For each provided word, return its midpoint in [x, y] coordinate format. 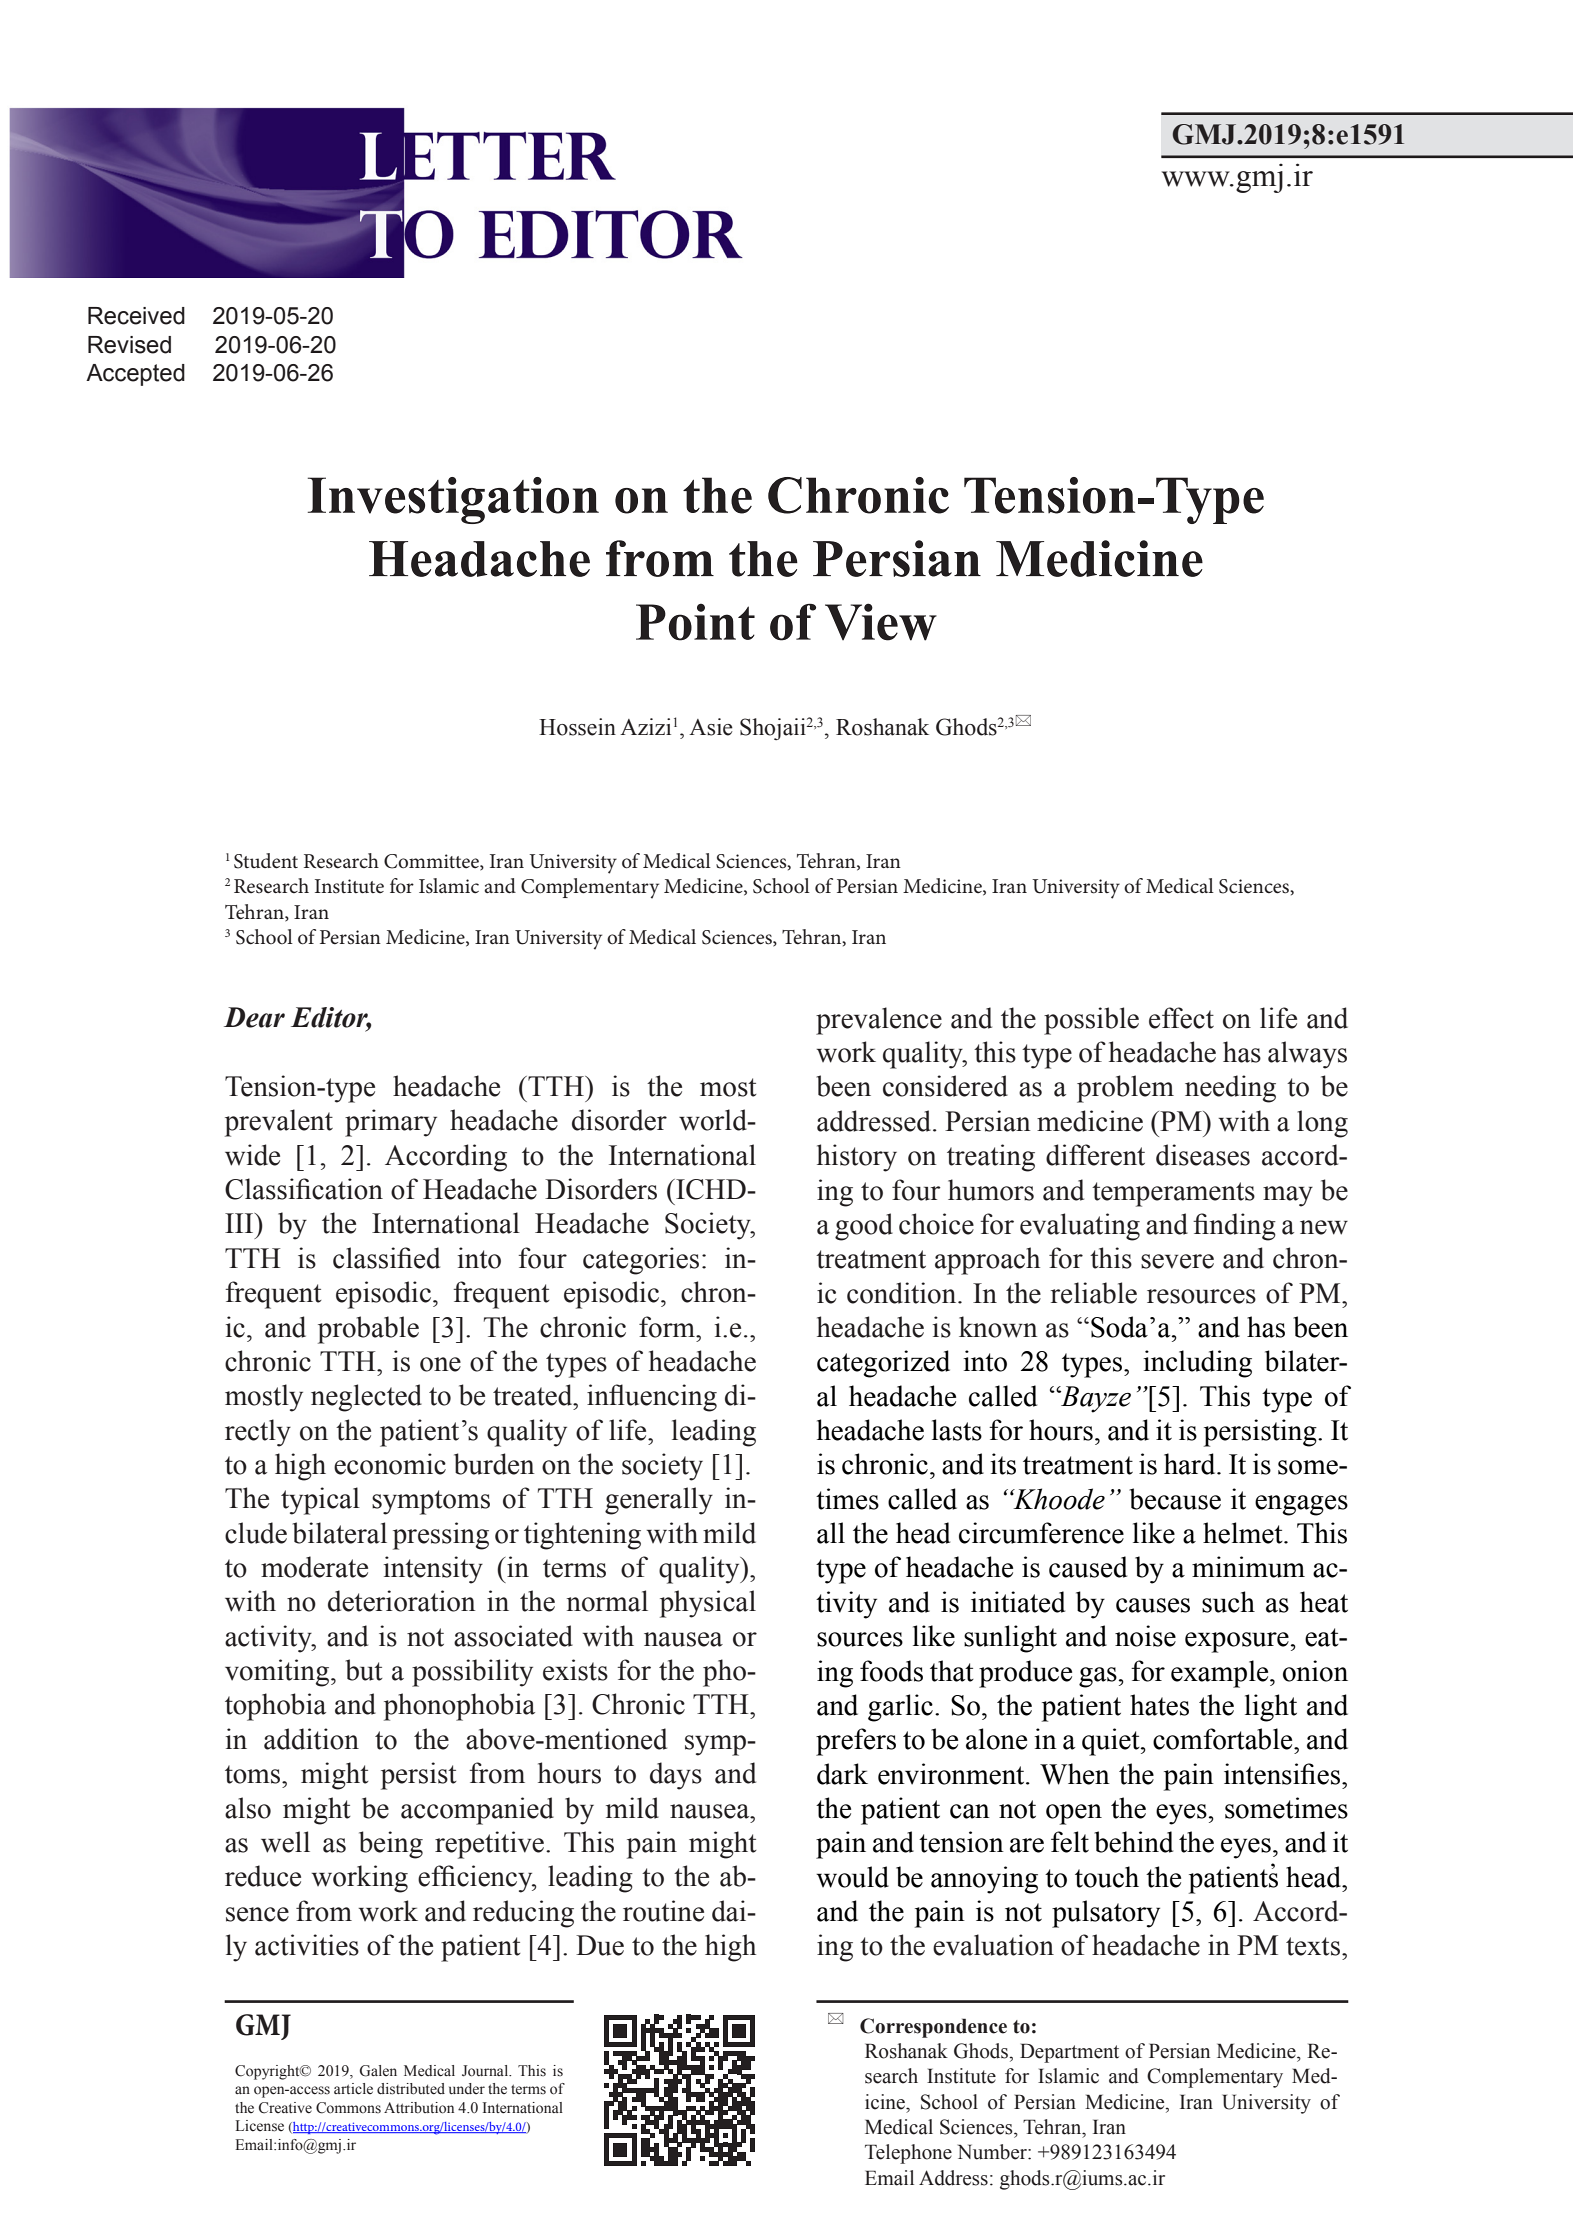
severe [1177, 1261]
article [353, 2089]
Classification [304, 1189]
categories [641, 1261]
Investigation [453, 500]
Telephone [908, 2154]
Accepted [135, 375]
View [881, 622]
